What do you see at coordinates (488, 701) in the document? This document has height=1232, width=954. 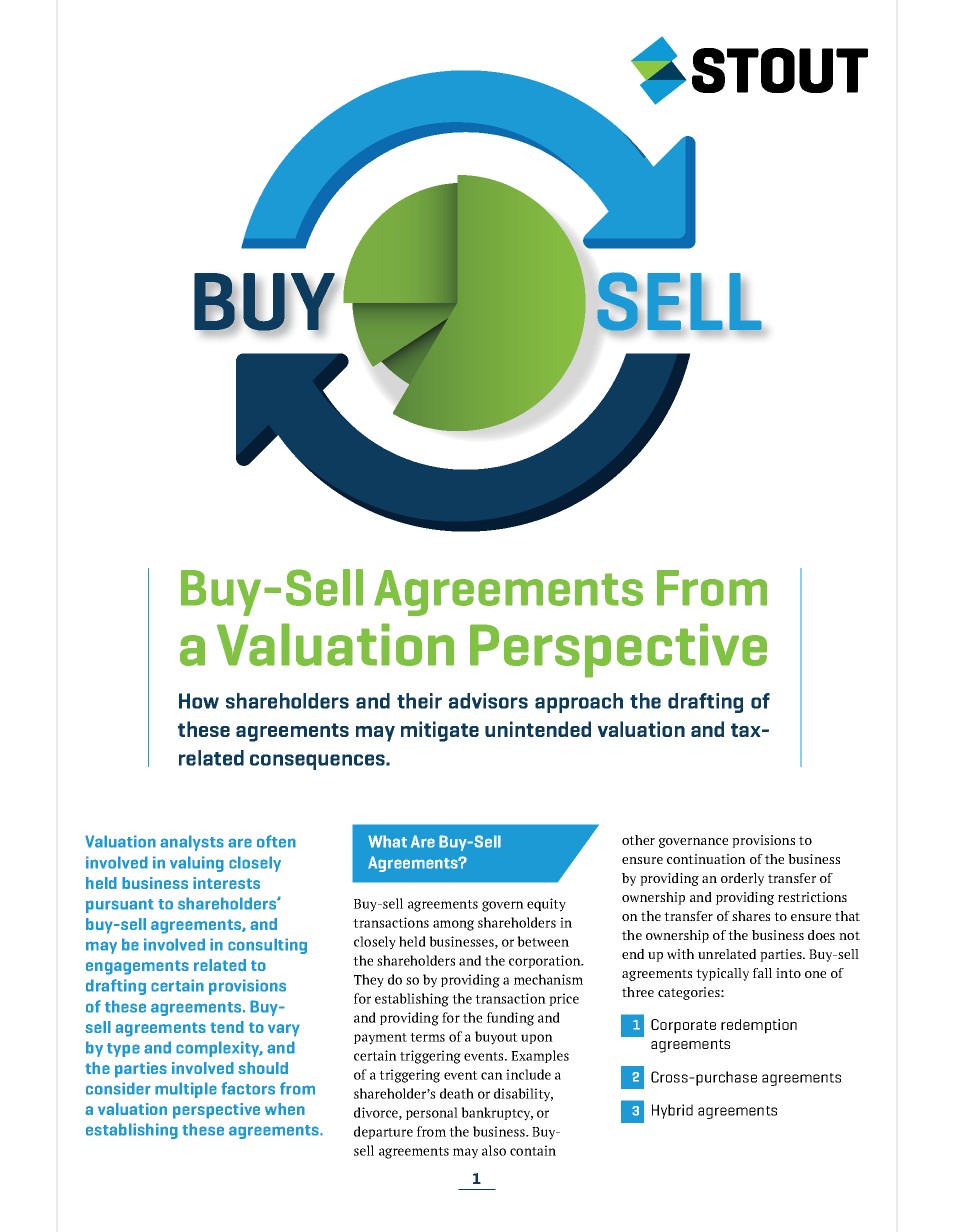 I see `advisors` at bounding box center [488, 701].
